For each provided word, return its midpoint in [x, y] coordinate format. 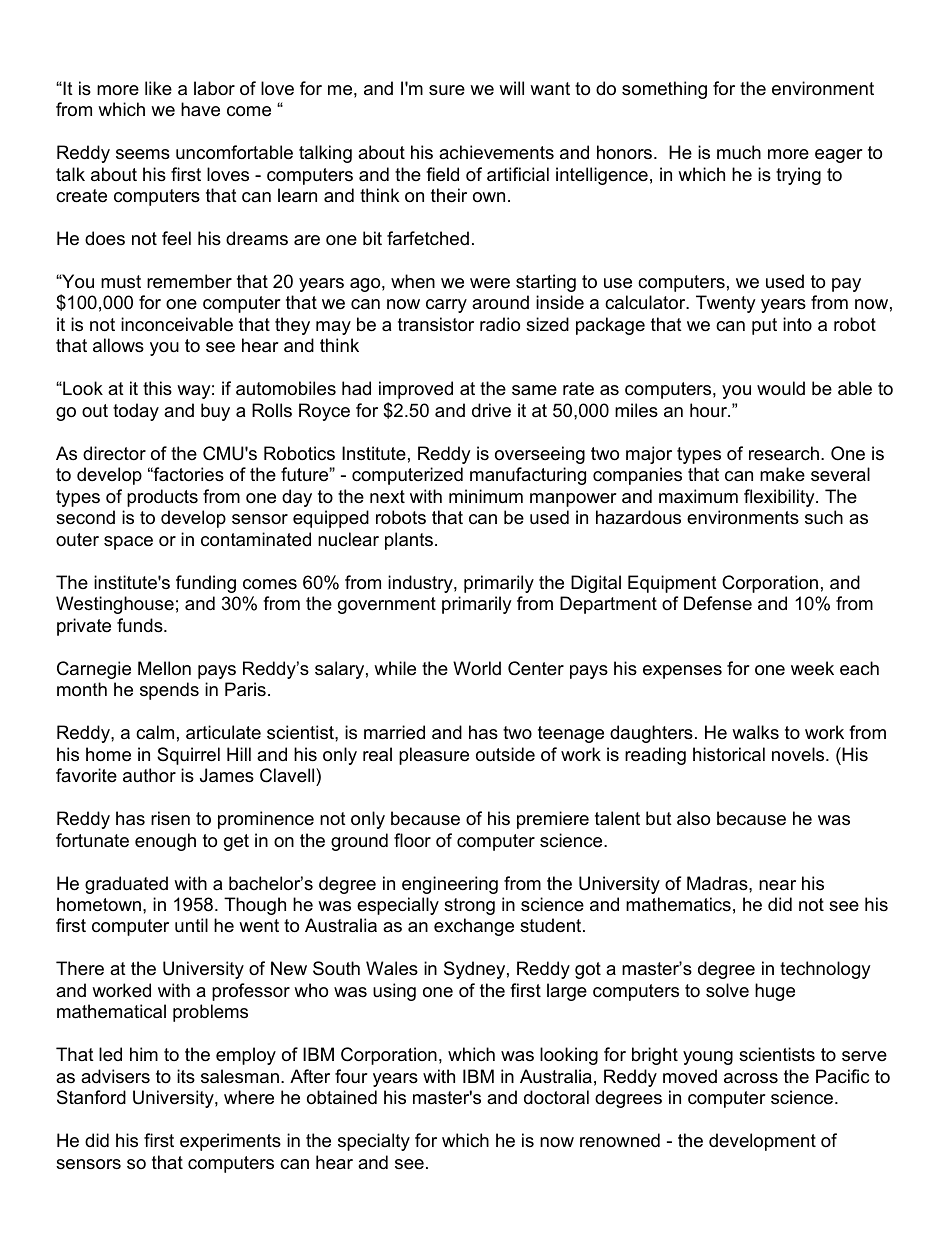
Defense [718, 603]
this [157, 388]
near [777, 885]
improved [416, 390]
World [477, 668]
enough [165, 842]
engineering [450, 885]
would [781, 388]
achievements [496, 152]
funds [141, 625]
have [200, 109]
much [739, 152]
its [186, 1076]
